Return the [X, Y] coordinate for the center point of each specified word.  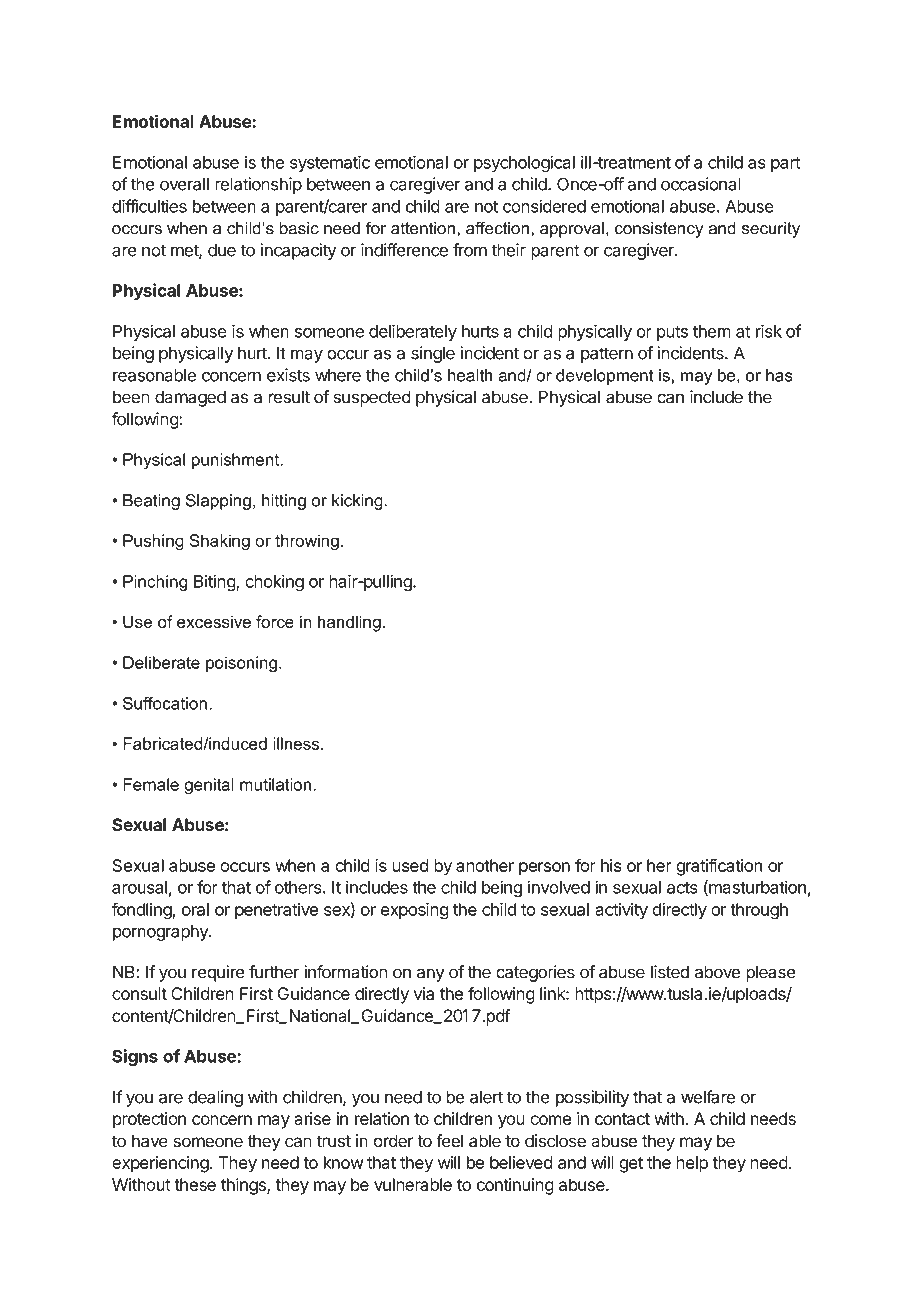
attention [423, 228]
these [195, 1184]
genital [209, 786]
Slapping [218, 502]
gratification [719, 867]
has [779, 375]
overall [184, 184]
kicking [358, 502]
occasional [701, 184]
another [485, 865]
